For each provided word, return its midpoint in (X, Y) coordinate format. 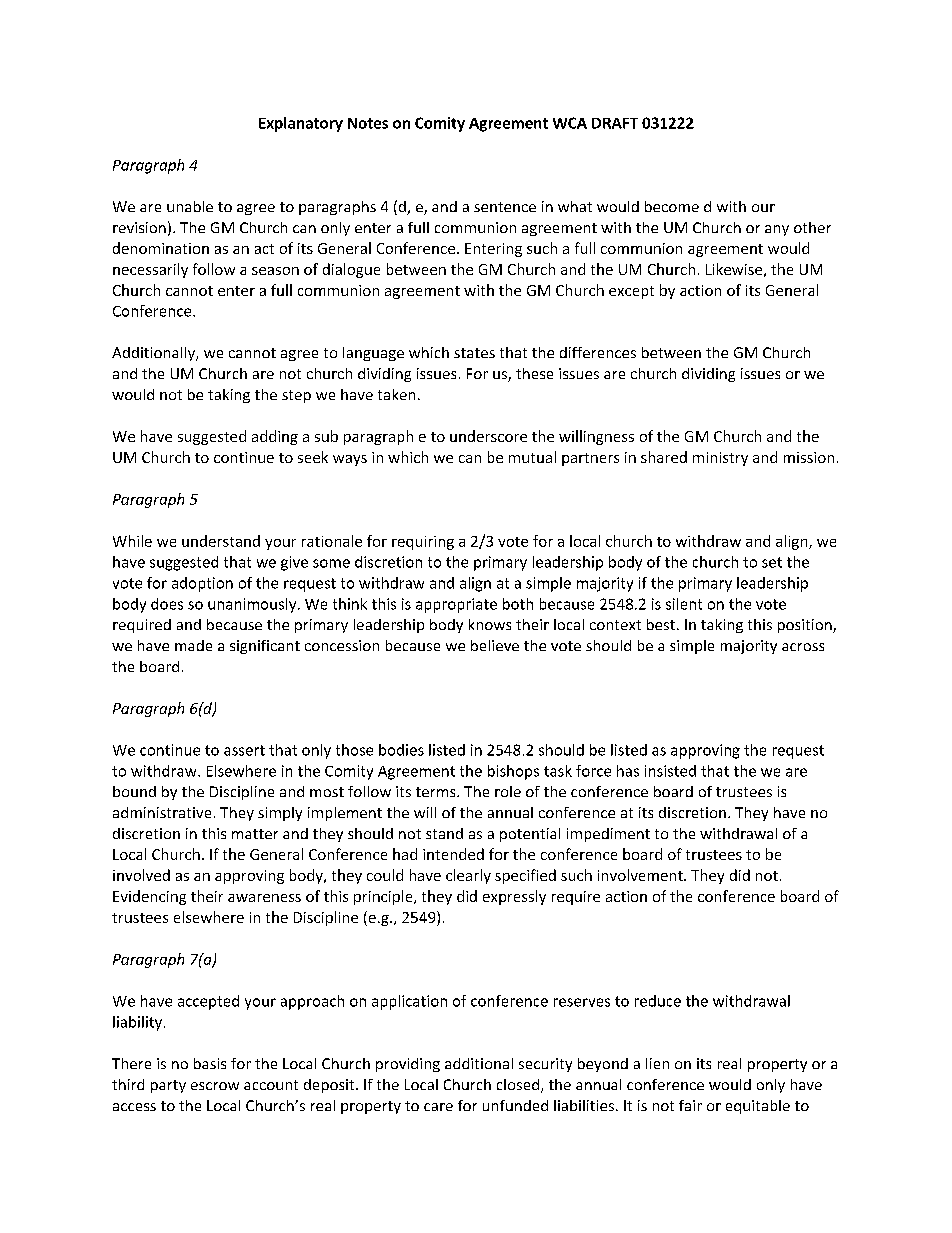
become (672, 206)
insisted (670, 771)
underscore (488, 436)
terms (437, 792)
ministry (720, 459)
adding (275, 437)
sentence (505, 207)
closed (518, 1084)
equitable (758, 1107)
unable (190, 206)
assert (244, 750)
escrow (215, 1086)
